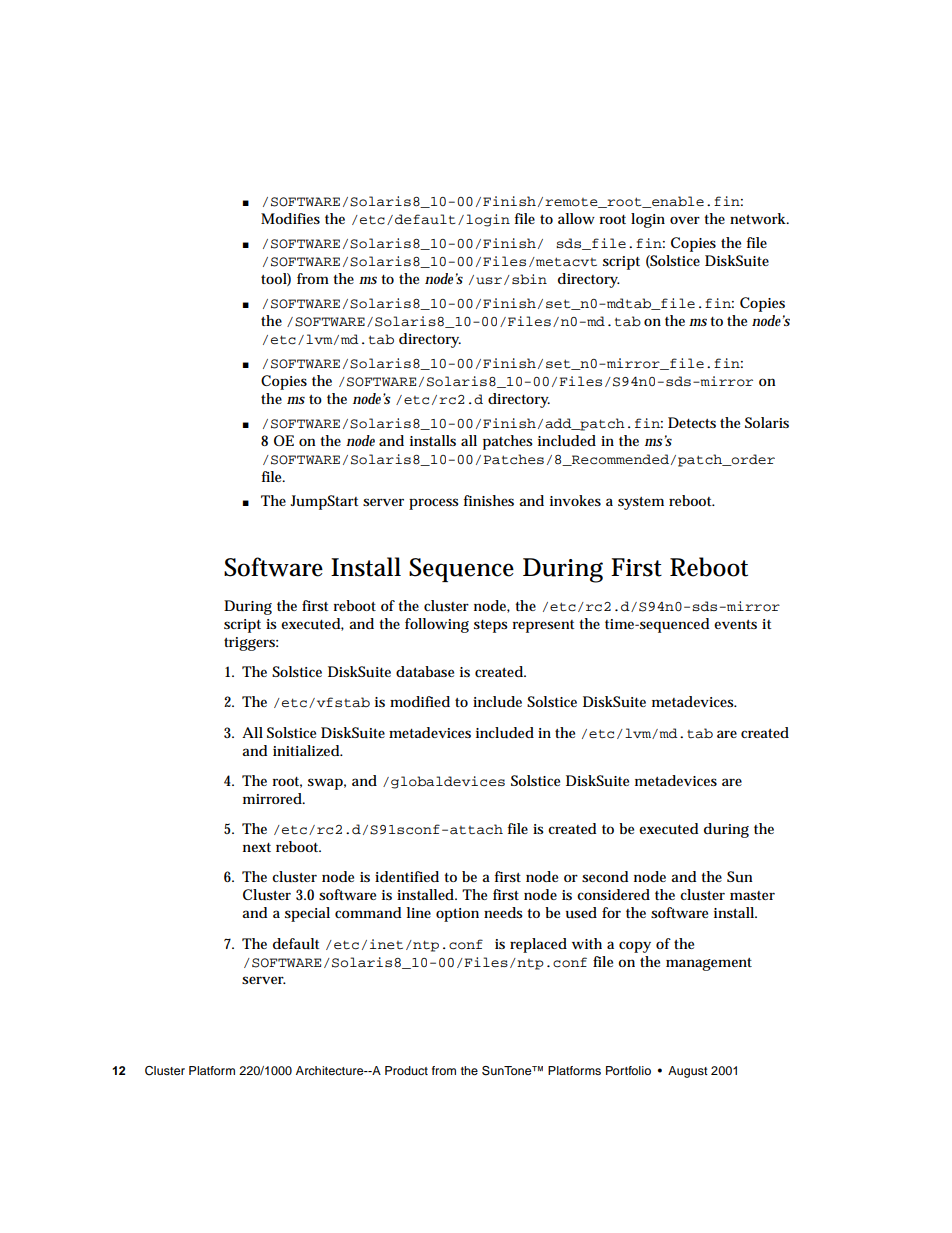 Image resolution: width=952 pixels, height=1233 pixels. What do you see at coordinates (576, 218) in the screenshot?
I see `allow` at bounding box center [576, 218].
